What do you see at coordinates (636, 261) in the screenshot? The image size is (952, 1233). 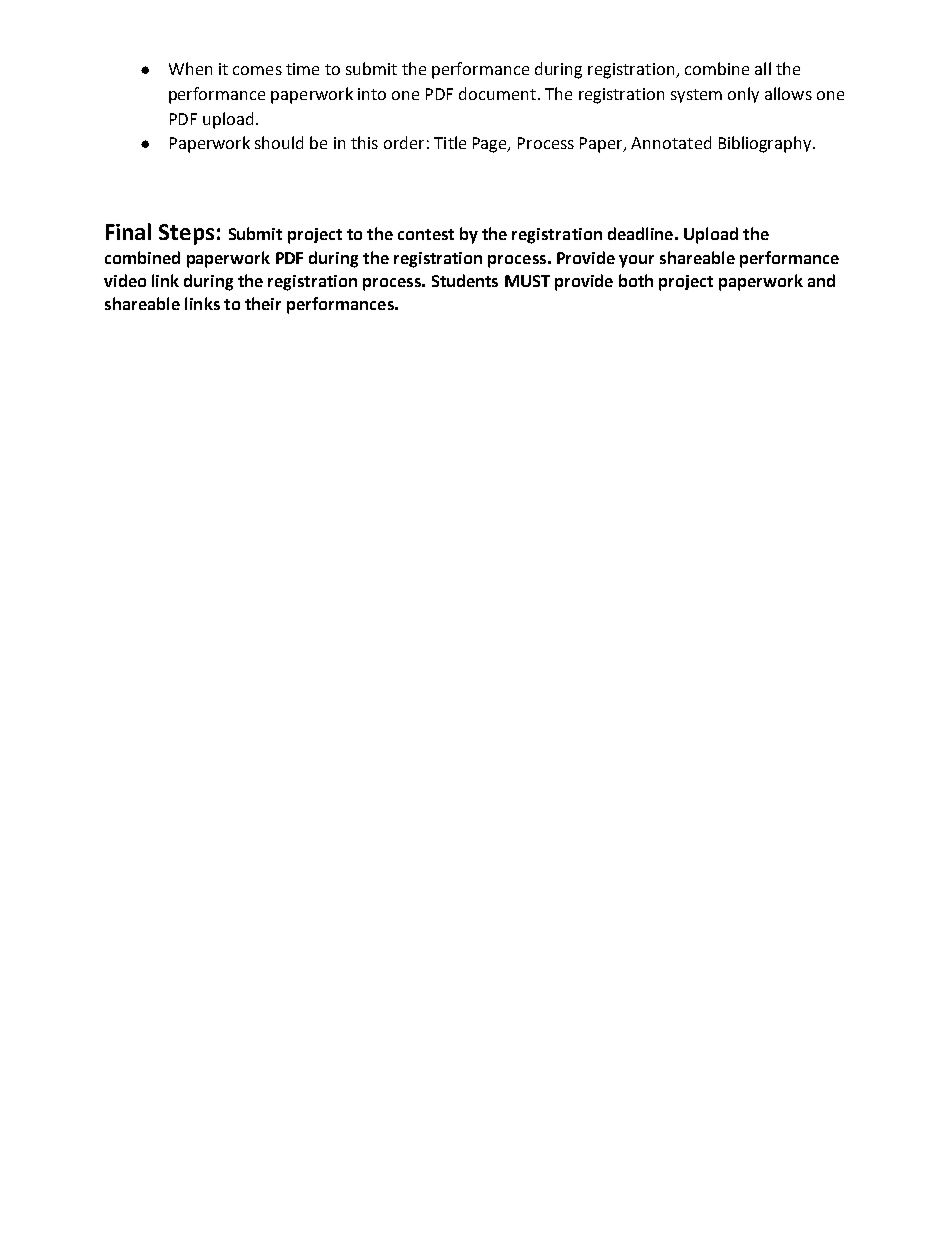 I see `your` at bounding box center [636, 261].
